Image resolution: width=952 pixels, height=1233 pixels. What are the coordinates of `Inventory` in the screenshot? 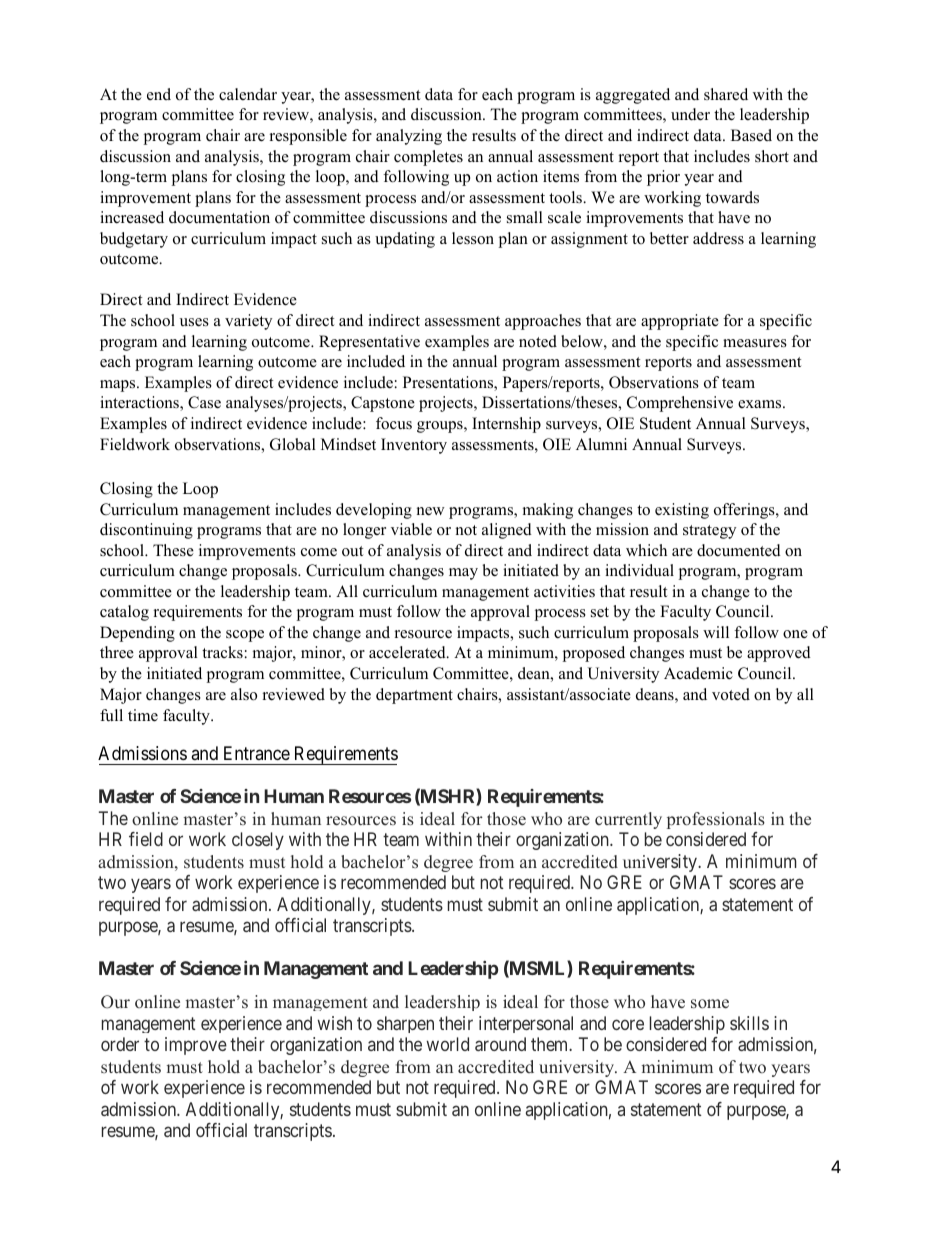 It's located at (414, 446).
